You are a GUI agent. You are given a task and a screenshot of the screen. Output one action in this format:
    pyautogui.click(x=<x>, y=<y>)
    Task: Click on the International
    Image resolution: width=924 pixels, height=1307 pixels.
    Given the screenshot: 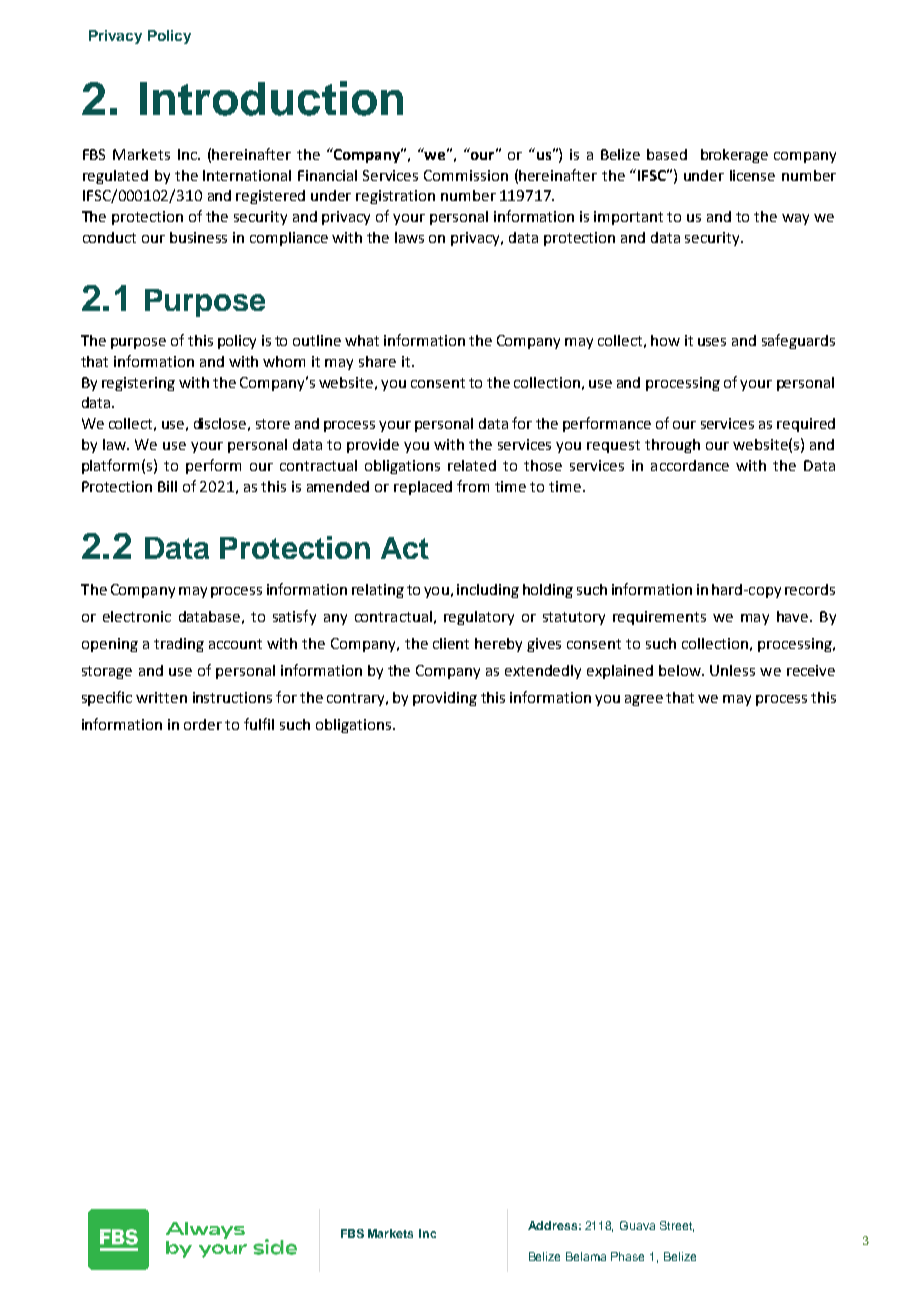 What is the action you would take?
    pyautogui.click(x=247, y=175)
